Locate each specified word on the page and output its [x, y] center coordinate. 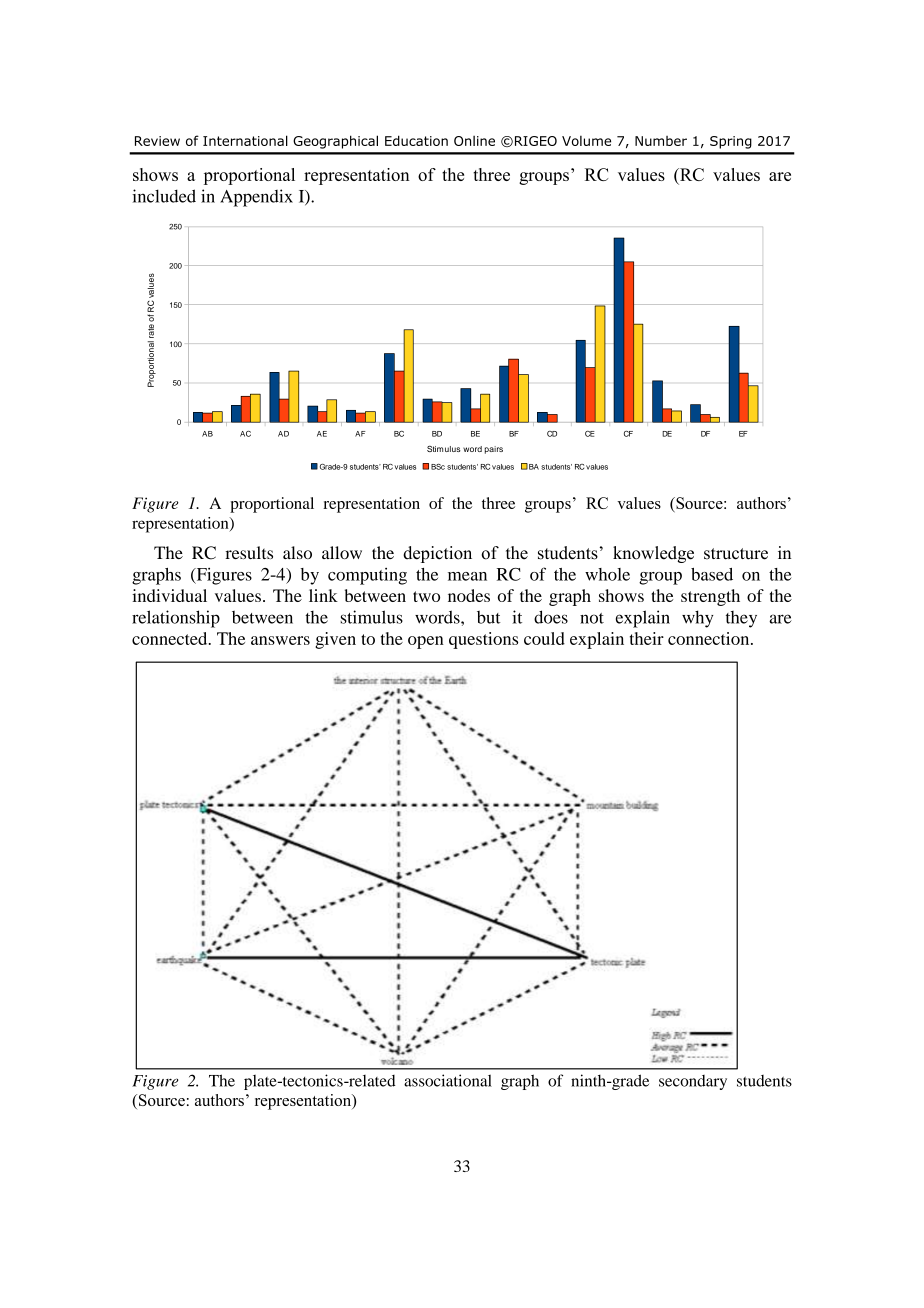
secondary [693, 1082]
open [426, 642]
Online [474, 141]
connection [710, 638]
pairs [494, 450]
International [245, 140]
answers [280, 640]
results [249, 552]
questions [483, 640]
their [647, 638]
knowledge [653, 554]
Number [661, 141]
